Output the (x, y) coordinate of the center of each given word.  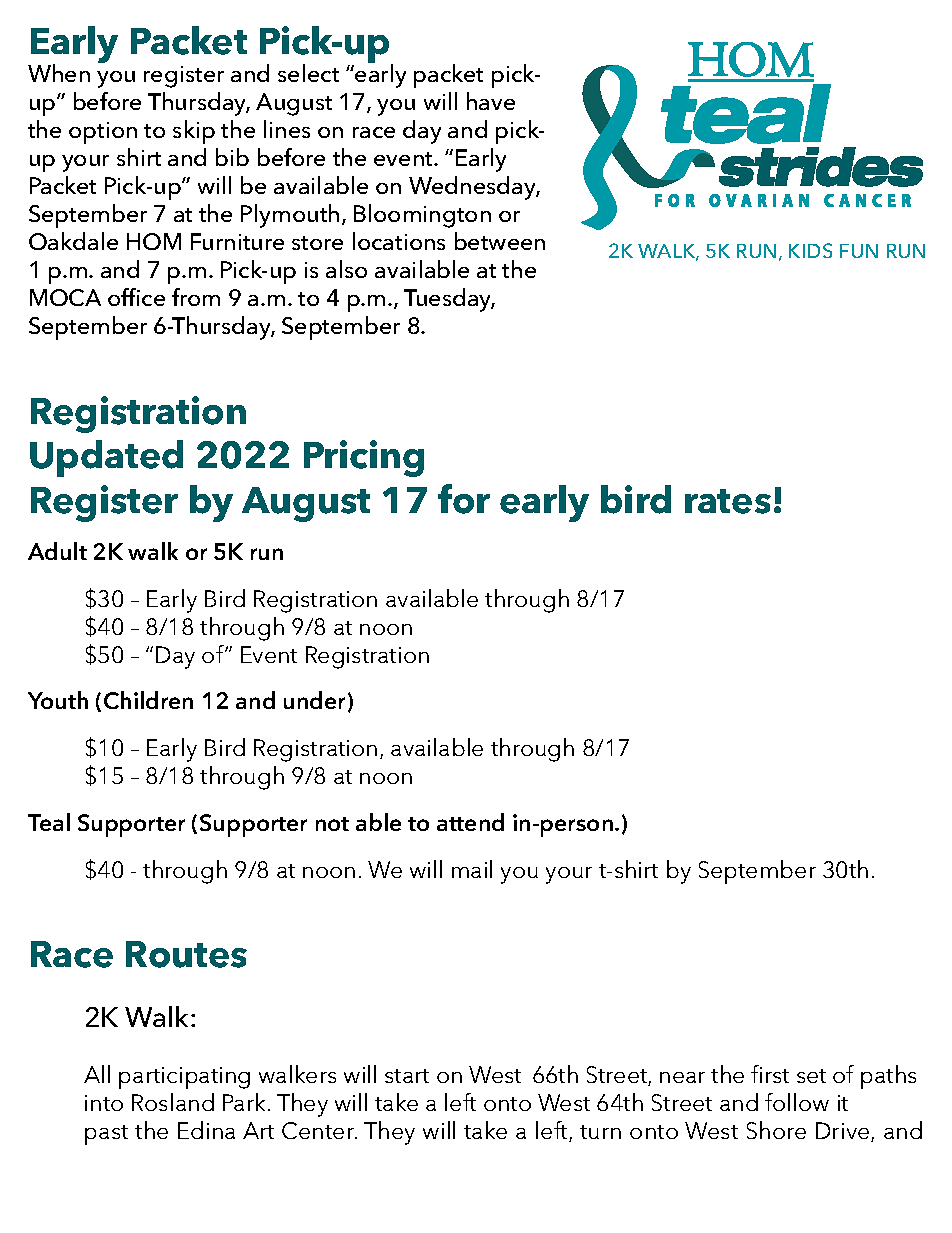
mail (472, 869)
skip (194, 132)
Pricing (364, 458)
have (491, 101)
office (136, 297)
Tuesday (449, 300)
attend (470, 822)
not (332, 824)
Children (148, 700)
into (104, 1103)
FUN (859, 251)
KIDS (810, 250)
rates (728, 501)
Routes (186, 954)
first (770, 1074)
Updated (106, 458)
